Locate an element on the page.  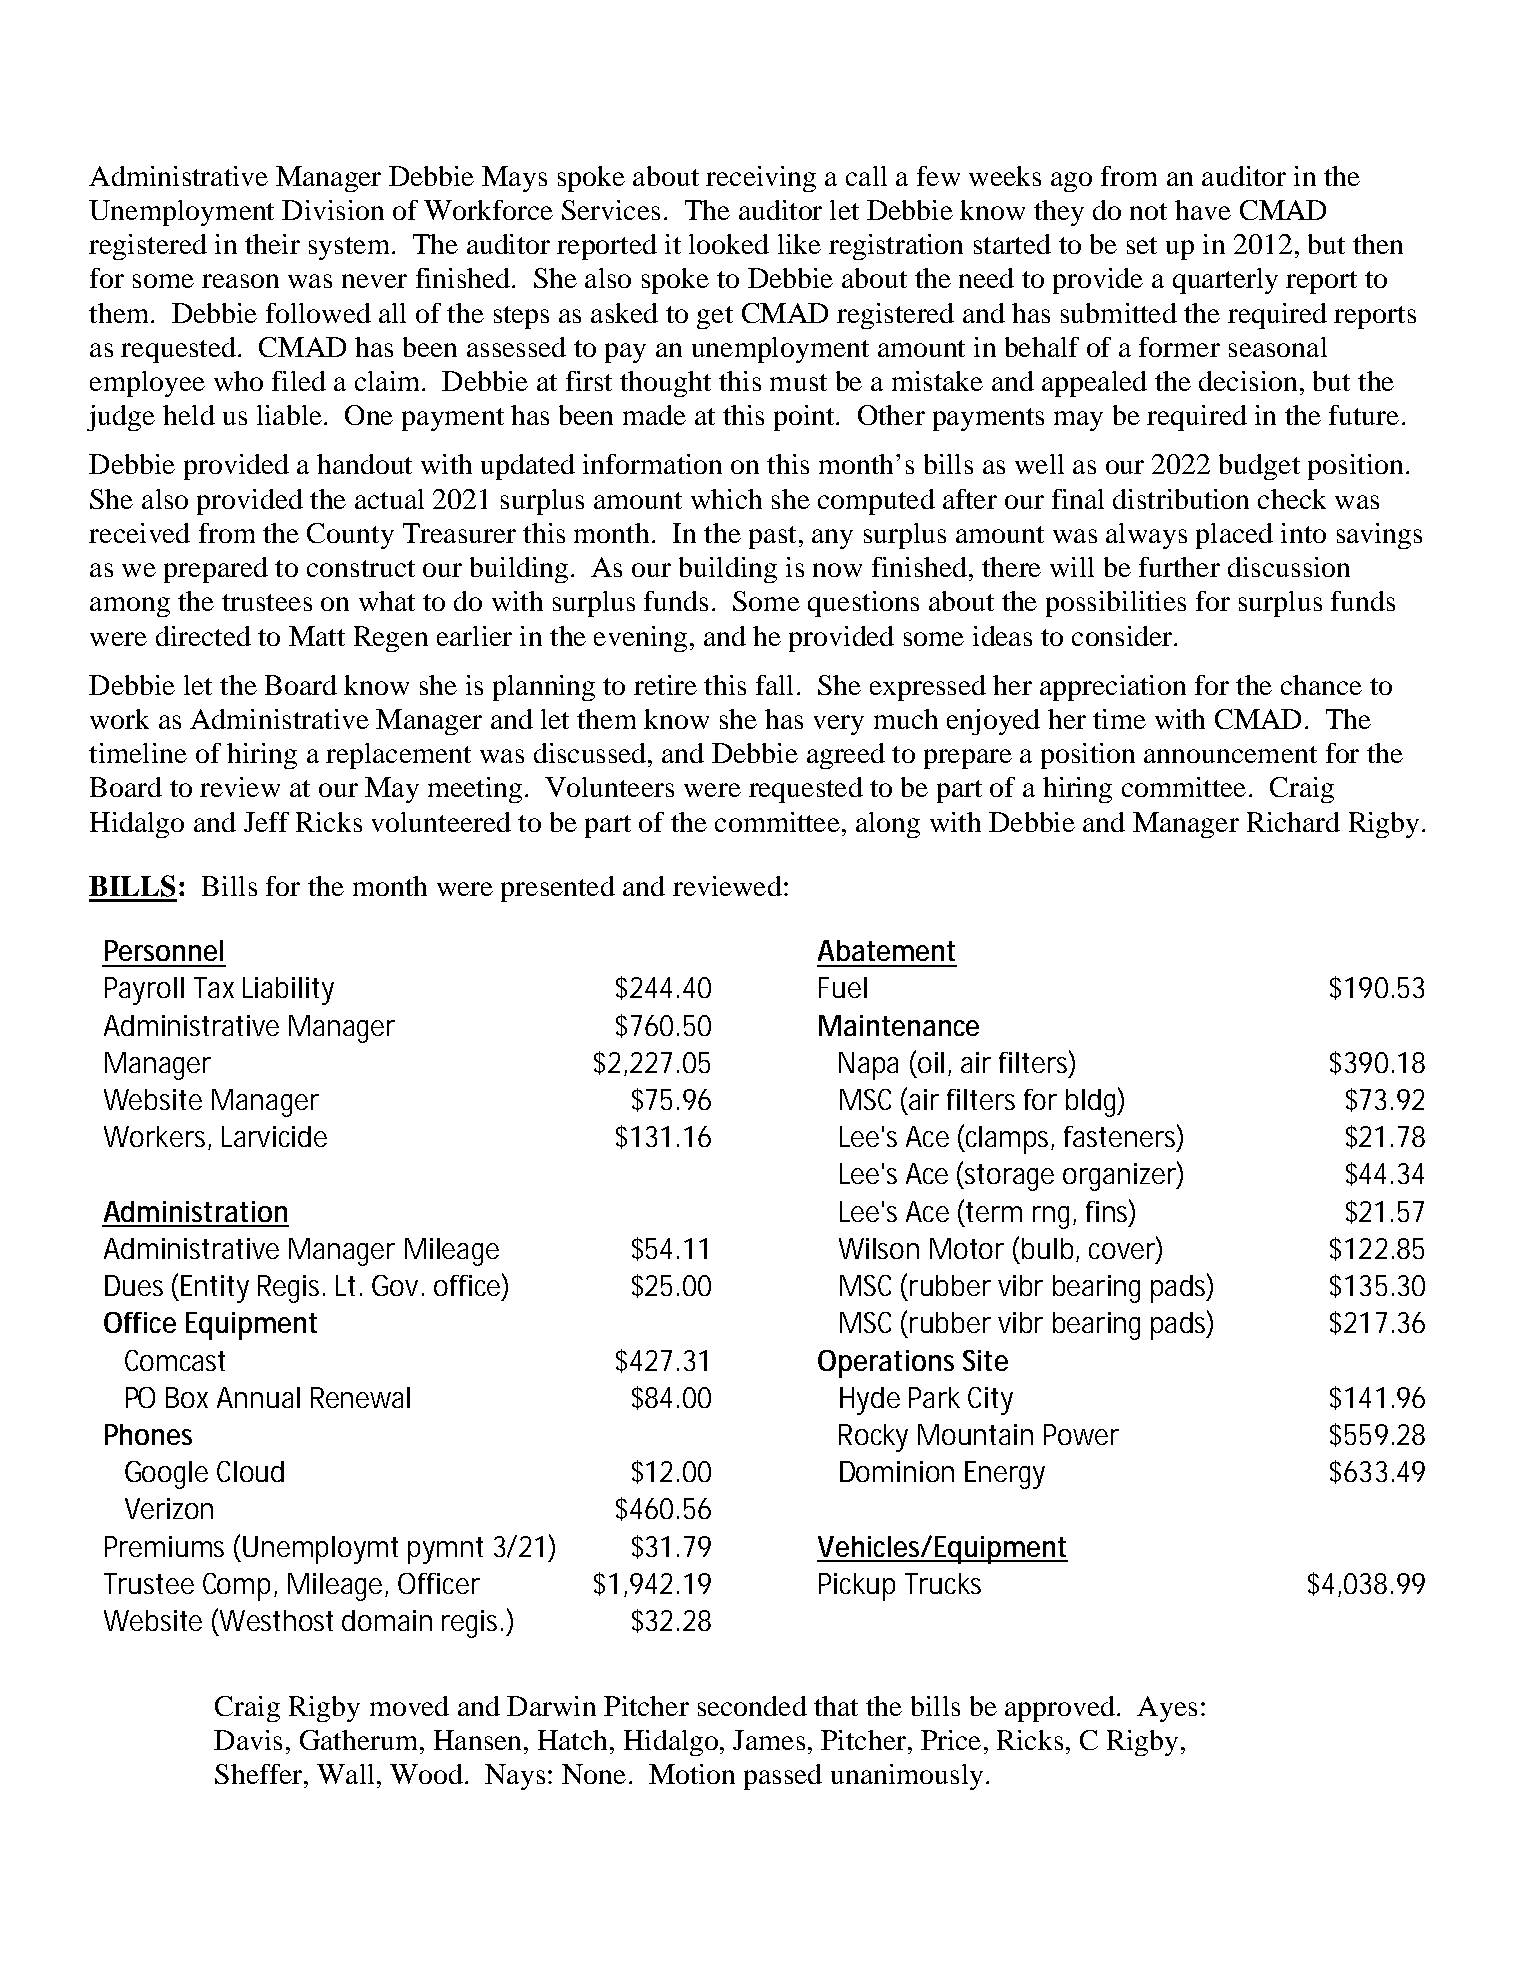
Davis is located at coordinates (248, 1740).
